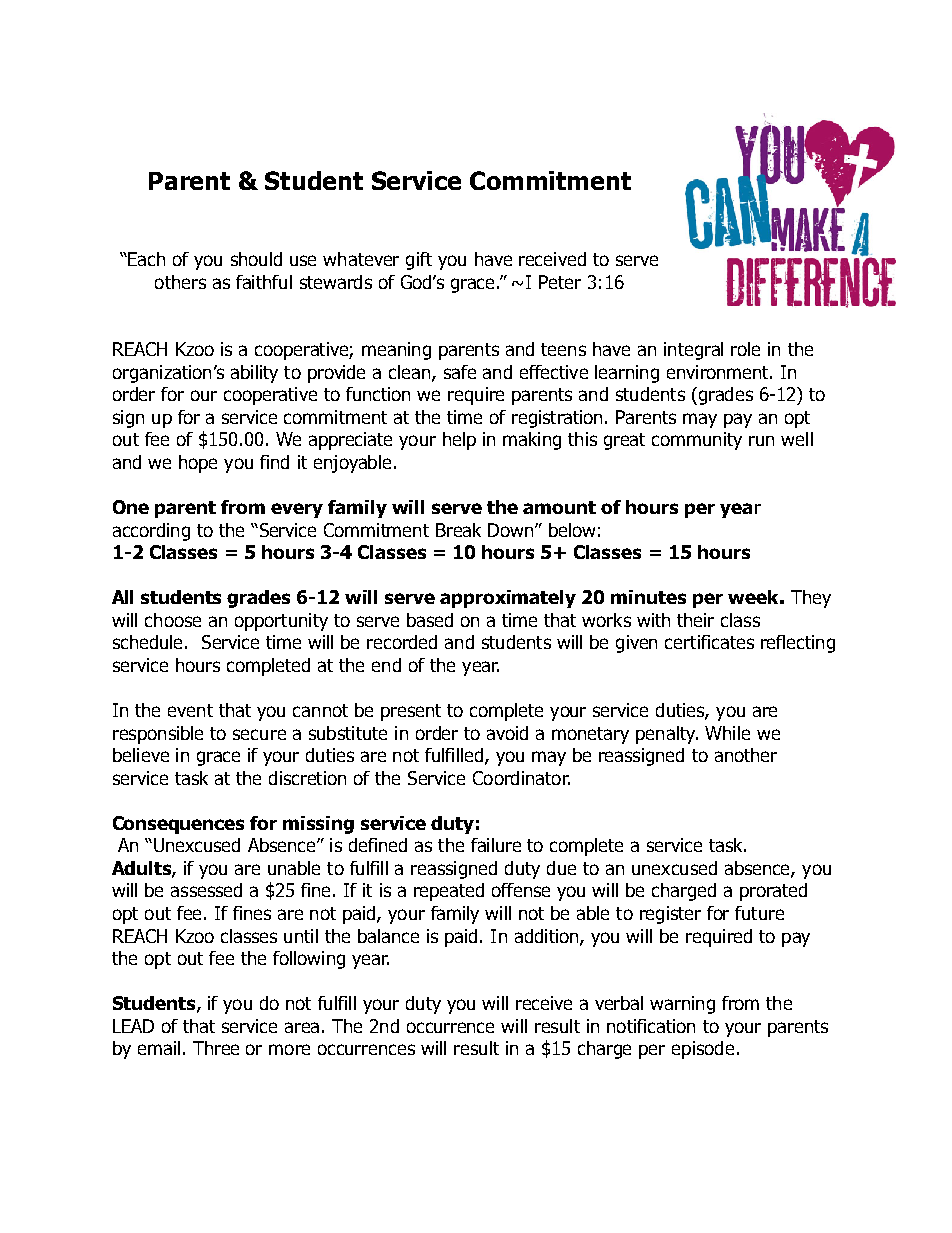 Image resolution: width=952 pixels, height=1233 pixels. I want to click on choose, so click(173, 620).
